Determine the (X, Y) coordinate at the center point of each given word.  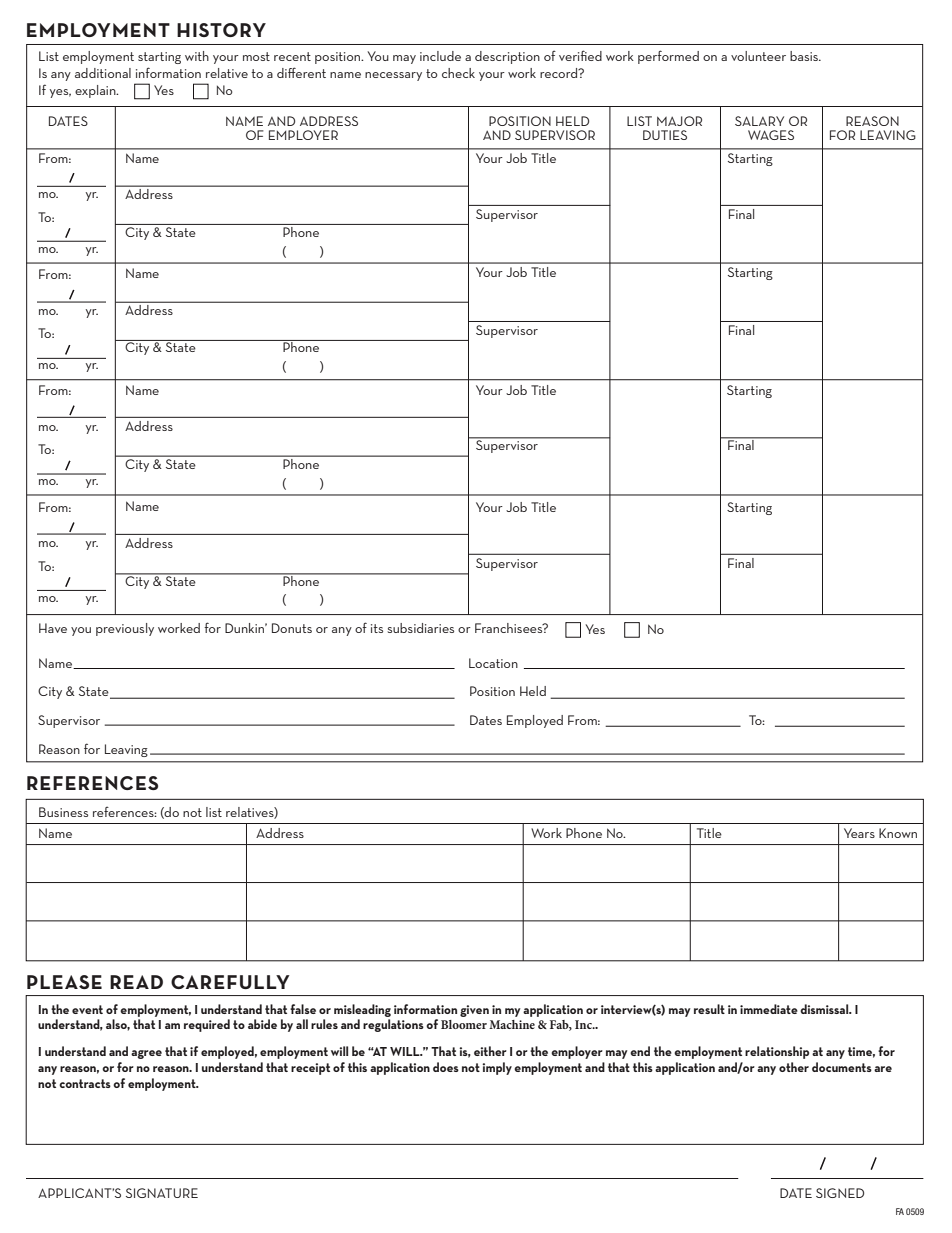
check (458, 73)
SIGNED (840, 1193)
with (197, 56)
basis (805, 56)
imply (497, 1068)
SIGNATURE (162, 1193)
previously (125, 629)
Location (493, 663)
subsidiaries (420, 628)
